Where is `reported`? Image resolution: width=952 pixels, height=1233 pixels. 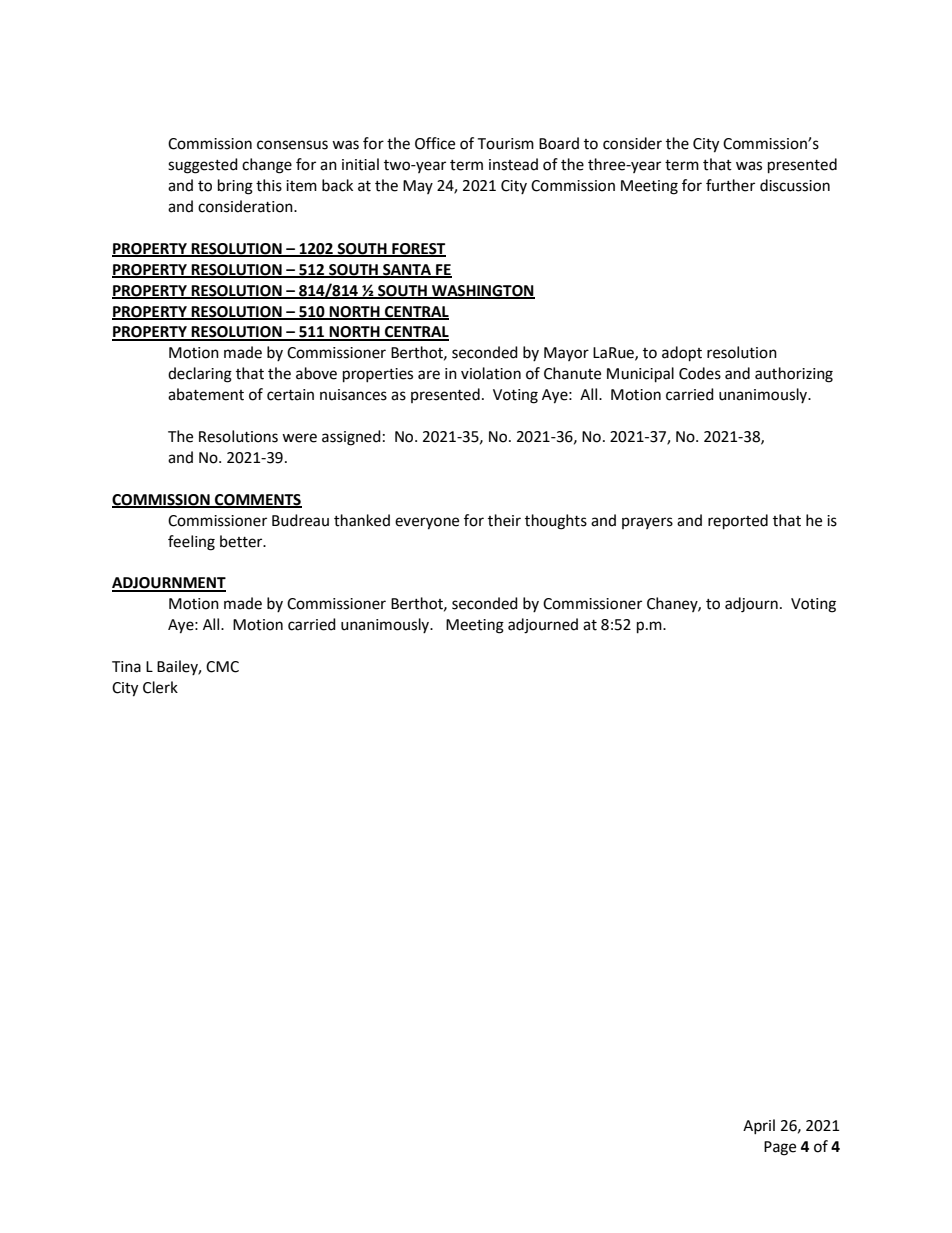 reported is located at coordinates (738, 522).
